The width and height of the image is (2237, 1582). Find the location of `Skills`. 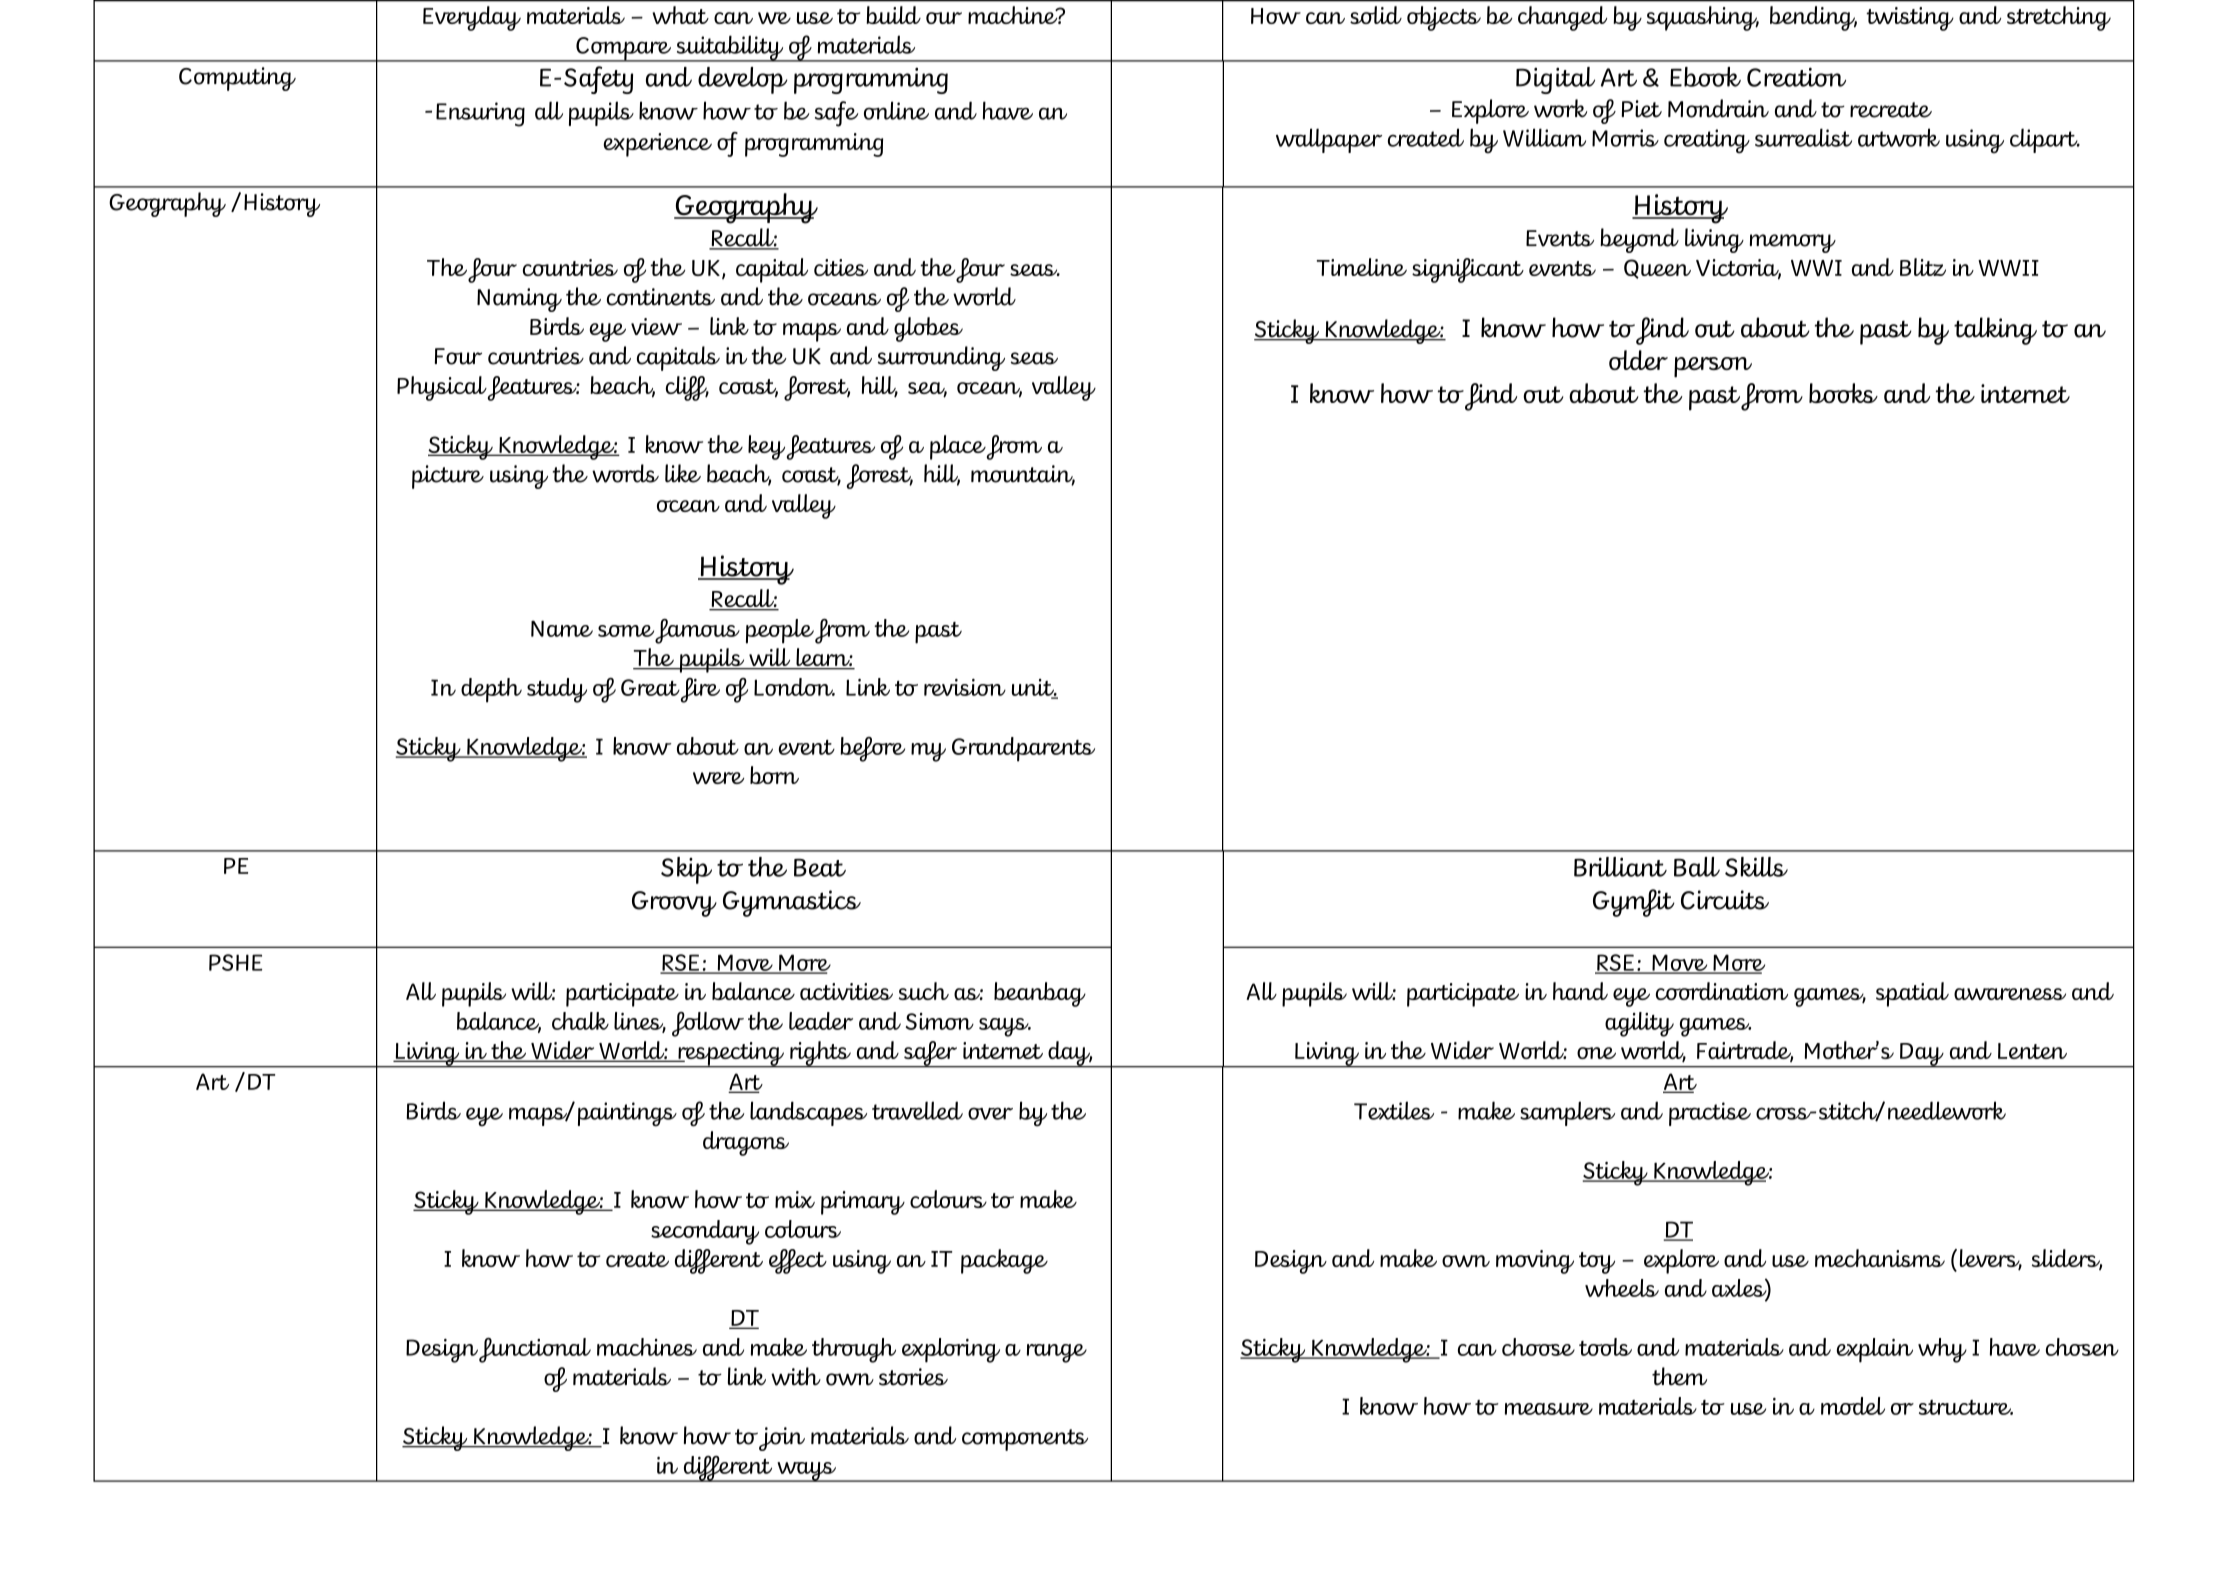

Skills is located at coordinates (1756, 867).
